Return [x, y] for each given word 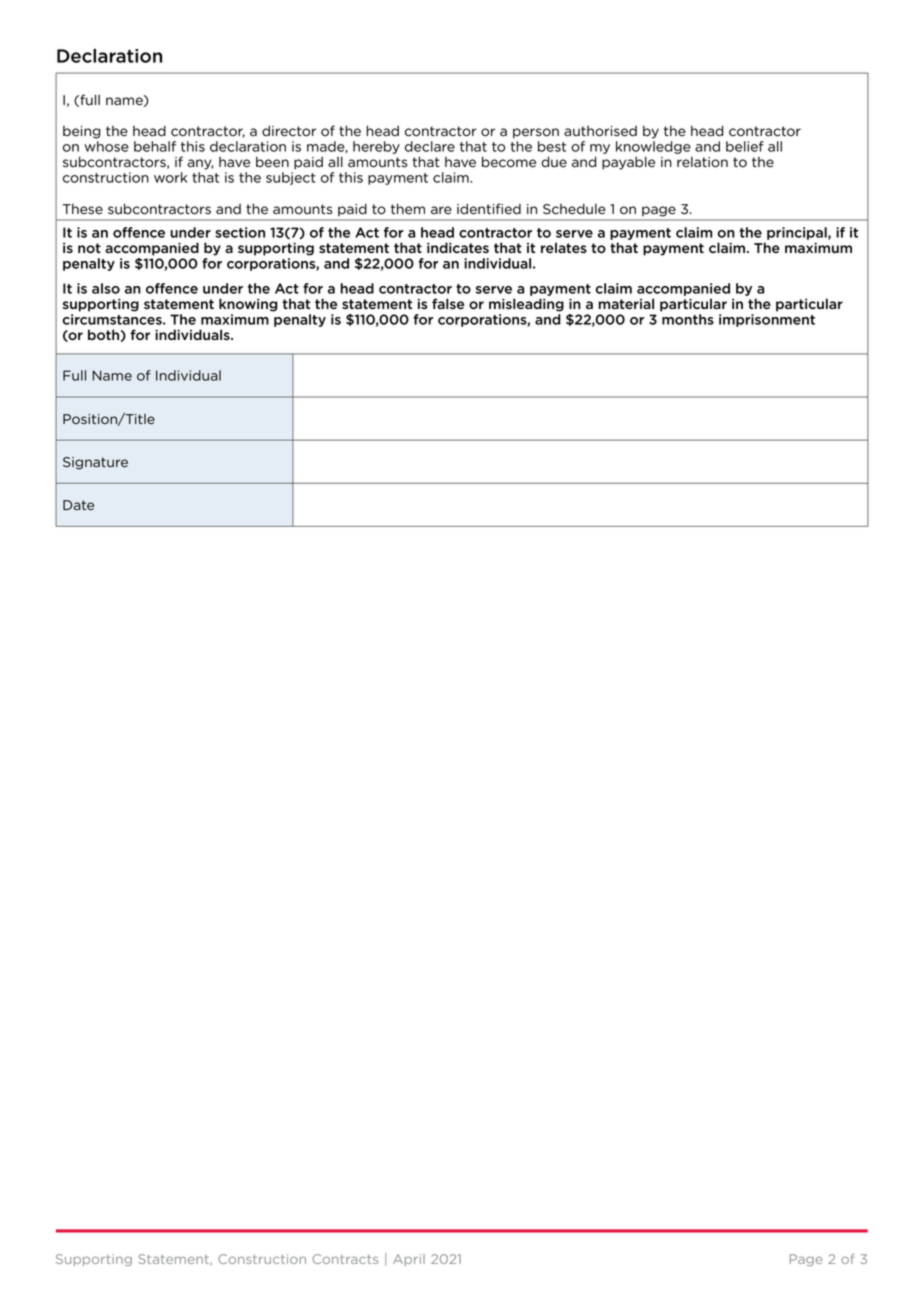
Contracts [345, 1259]
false [448, 303]
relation [702, 162]
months [688, 319]
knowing [248, 305]
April [409, 1260]
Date [78, 505]
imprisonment [767, 320]
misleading [526, 305]
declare [430, 146]
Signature [95, 463]
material [626, 303]
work [170, 177]
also [106, 288]
